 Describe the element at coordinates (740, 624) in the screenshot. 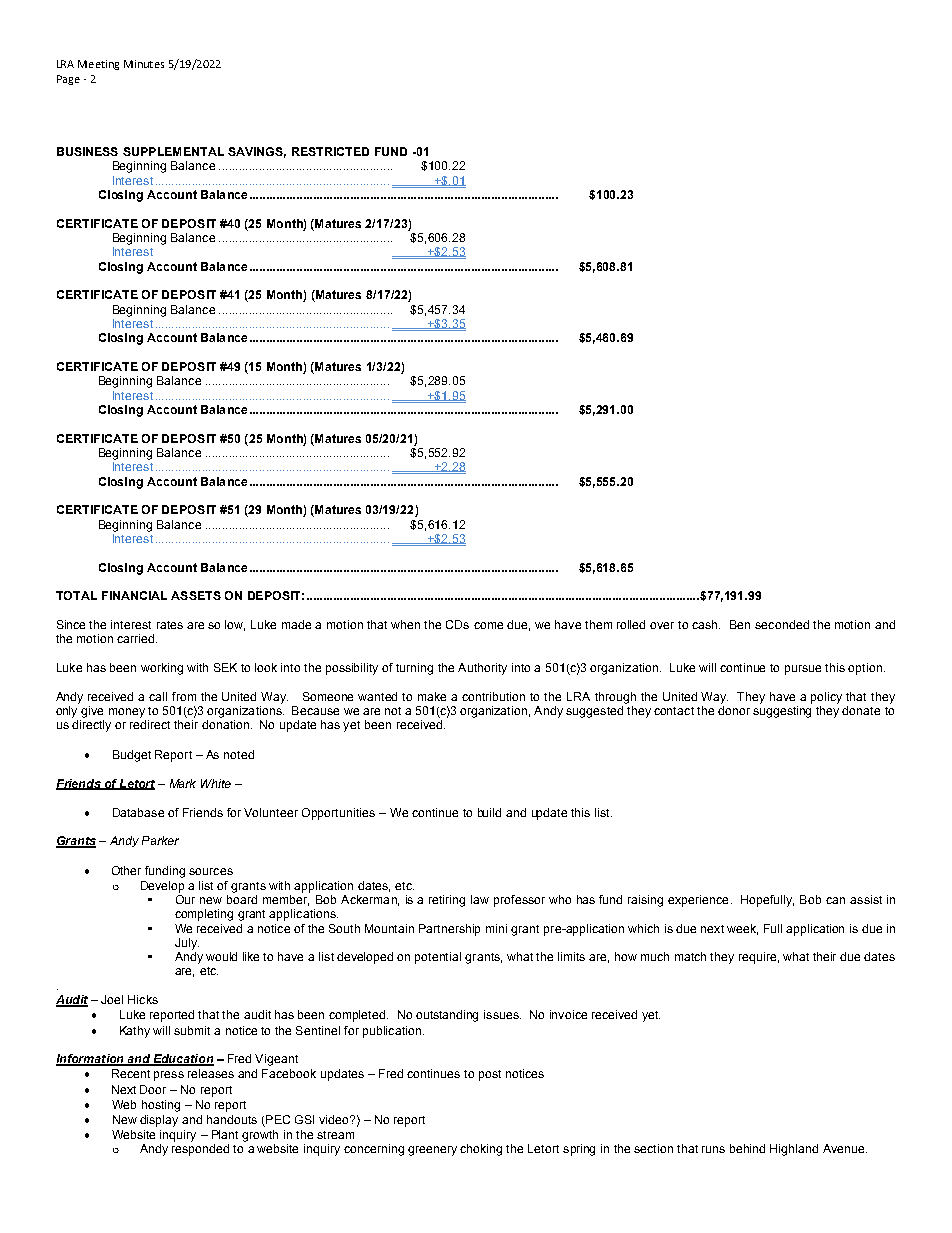

I see `Ben` at that location.
